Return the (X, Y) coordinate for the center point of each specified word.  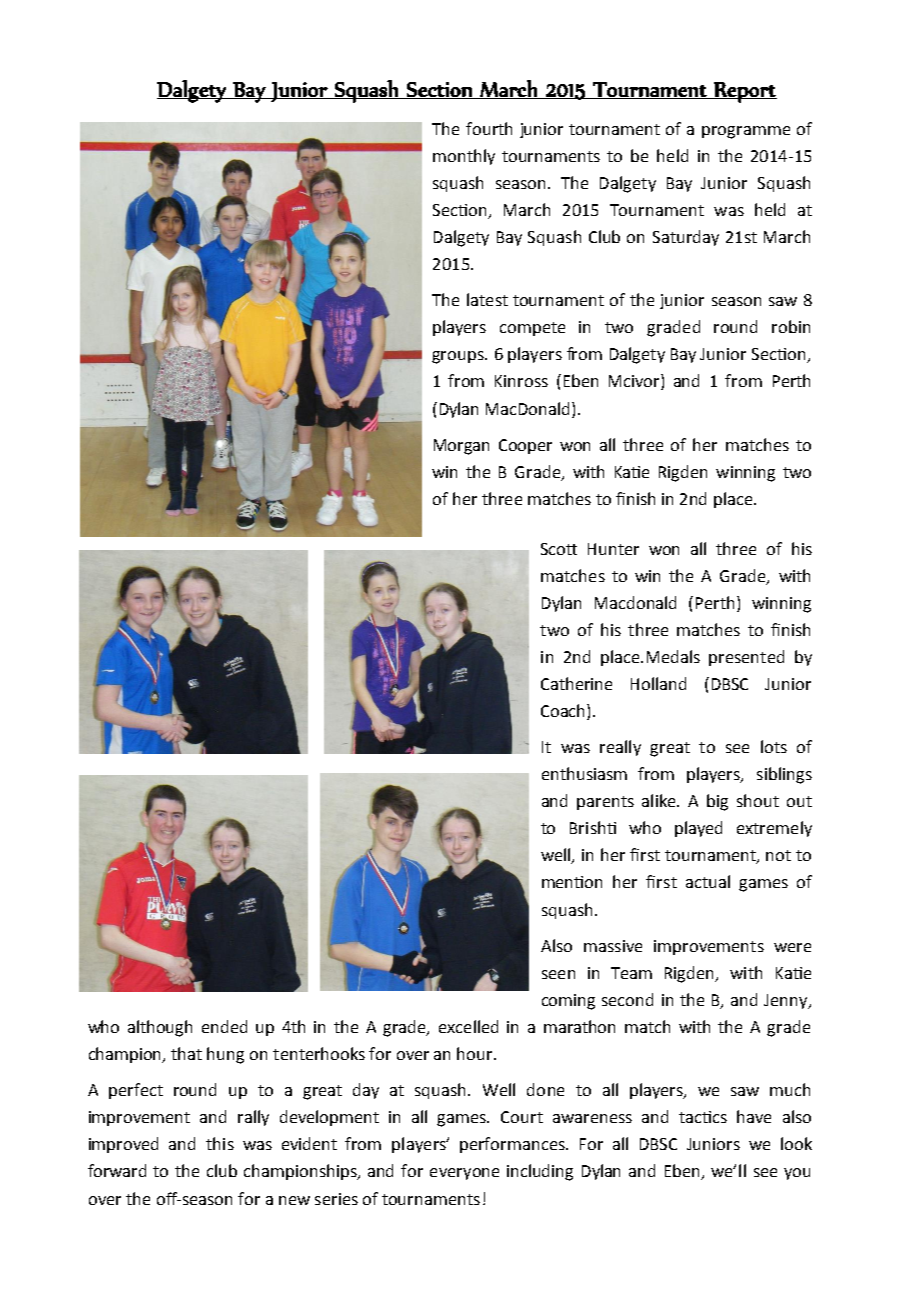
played (698, 829)
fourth (489, 128)
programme (746, 132)
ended (224, 1026)
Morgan (461, 447)
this (220, 1143)
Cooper (525, 446)
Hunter (613, 549)
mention (572, 882)
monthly (464, 157)
